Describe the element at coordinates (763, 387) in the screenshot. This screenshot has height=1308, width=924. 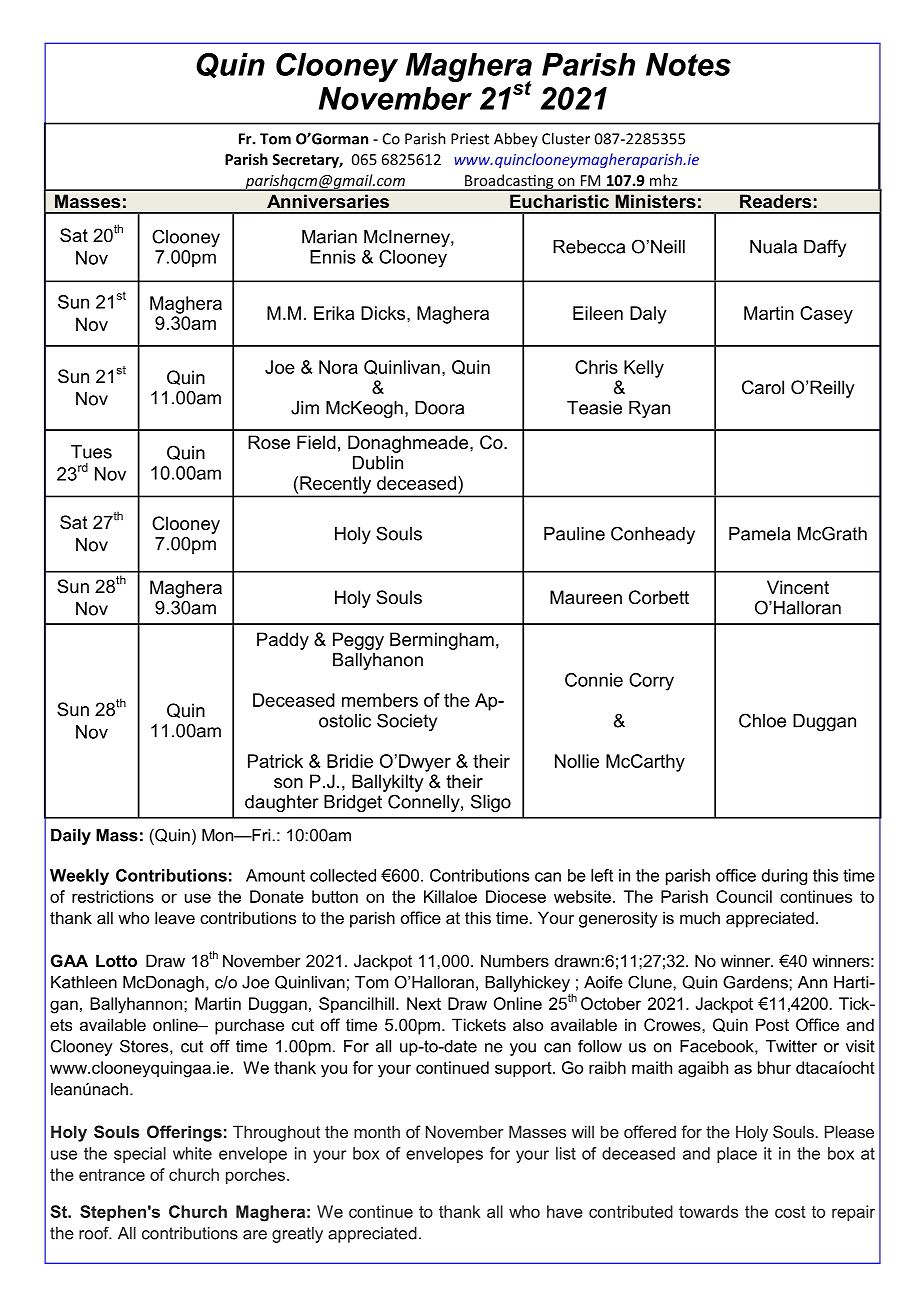
I see `Carol` at that location.
